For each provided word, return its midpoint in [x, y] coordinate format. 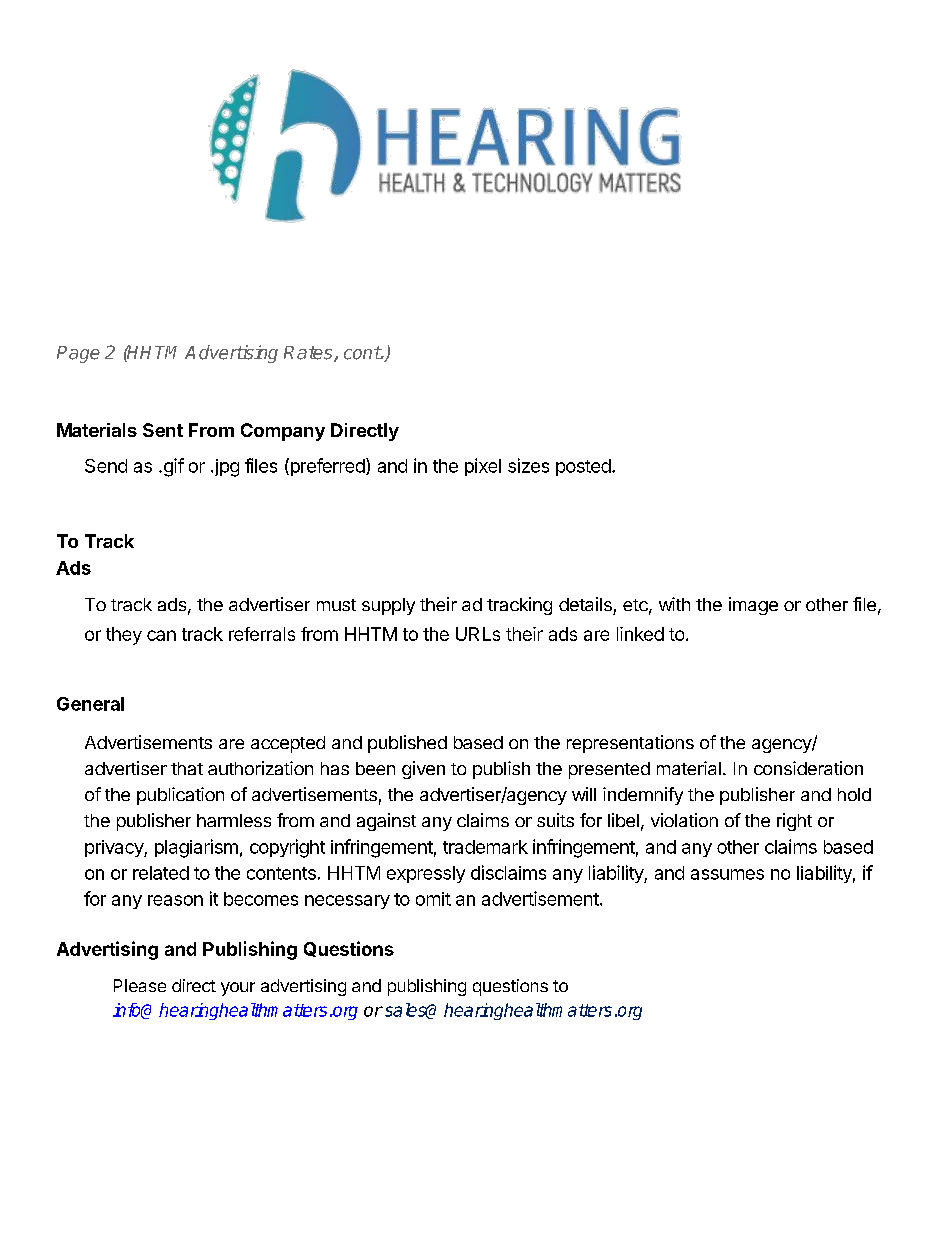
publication [180, 796]
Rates [309, 354]
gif [172, 467]
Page [78, 354]
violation [684, 820]
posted [583, 467]
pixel [483, 467]
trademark [485, 847]
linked [640, 634]
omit [433, 899]
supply [388, 606]
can [161, 635]
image [753, 606]
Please [140, 985]
